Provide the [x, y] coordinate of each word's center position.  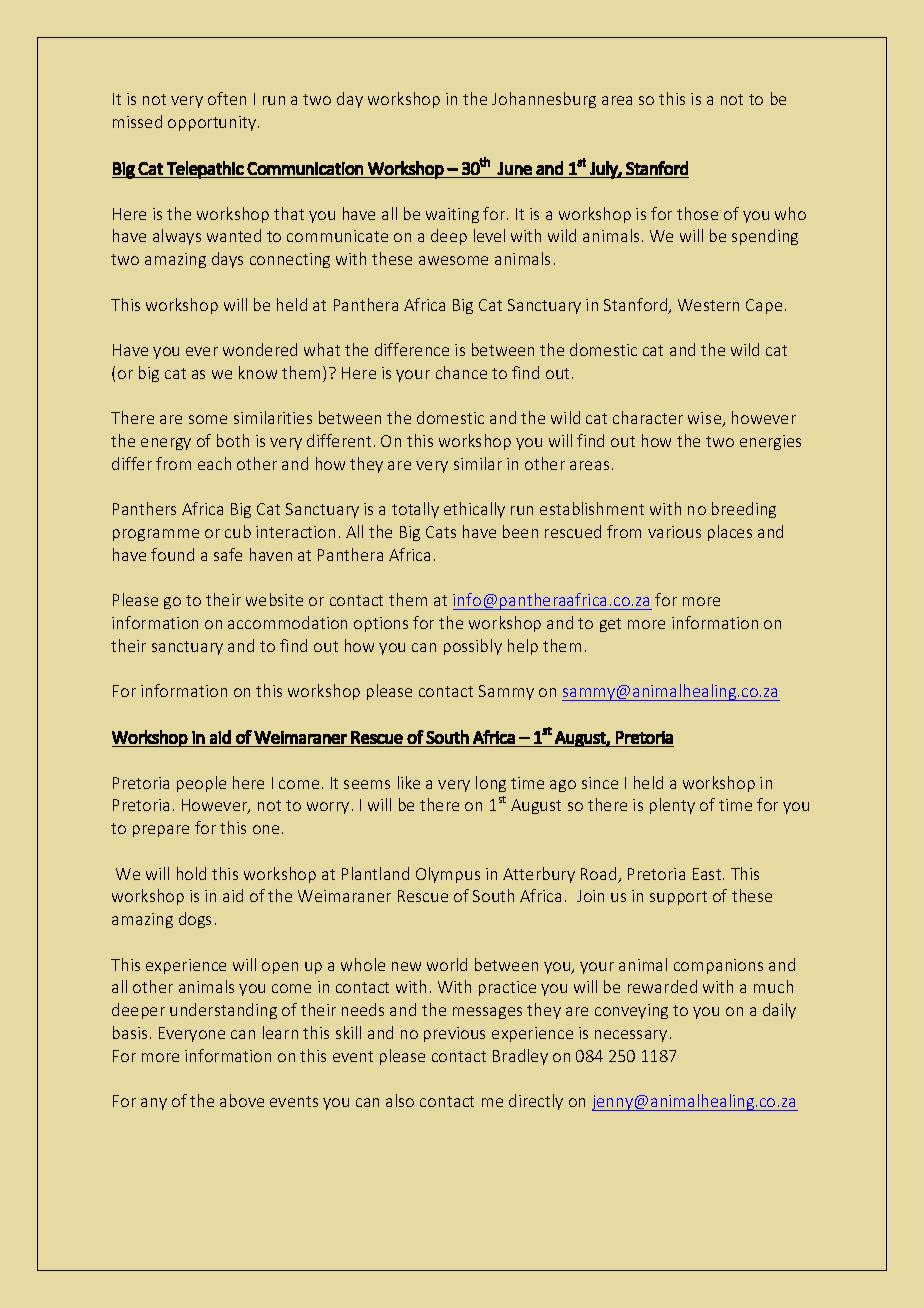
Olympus [448, 875]
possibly [473, 647]
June [514, 168]
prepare [161, 831]
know [258, 372]
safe [228, 554]
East [708, 874]
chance [461, 372]
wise [706, 419]
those [697, 213]
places [730, 533]
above [242, 1100]
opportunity [213, 123]
